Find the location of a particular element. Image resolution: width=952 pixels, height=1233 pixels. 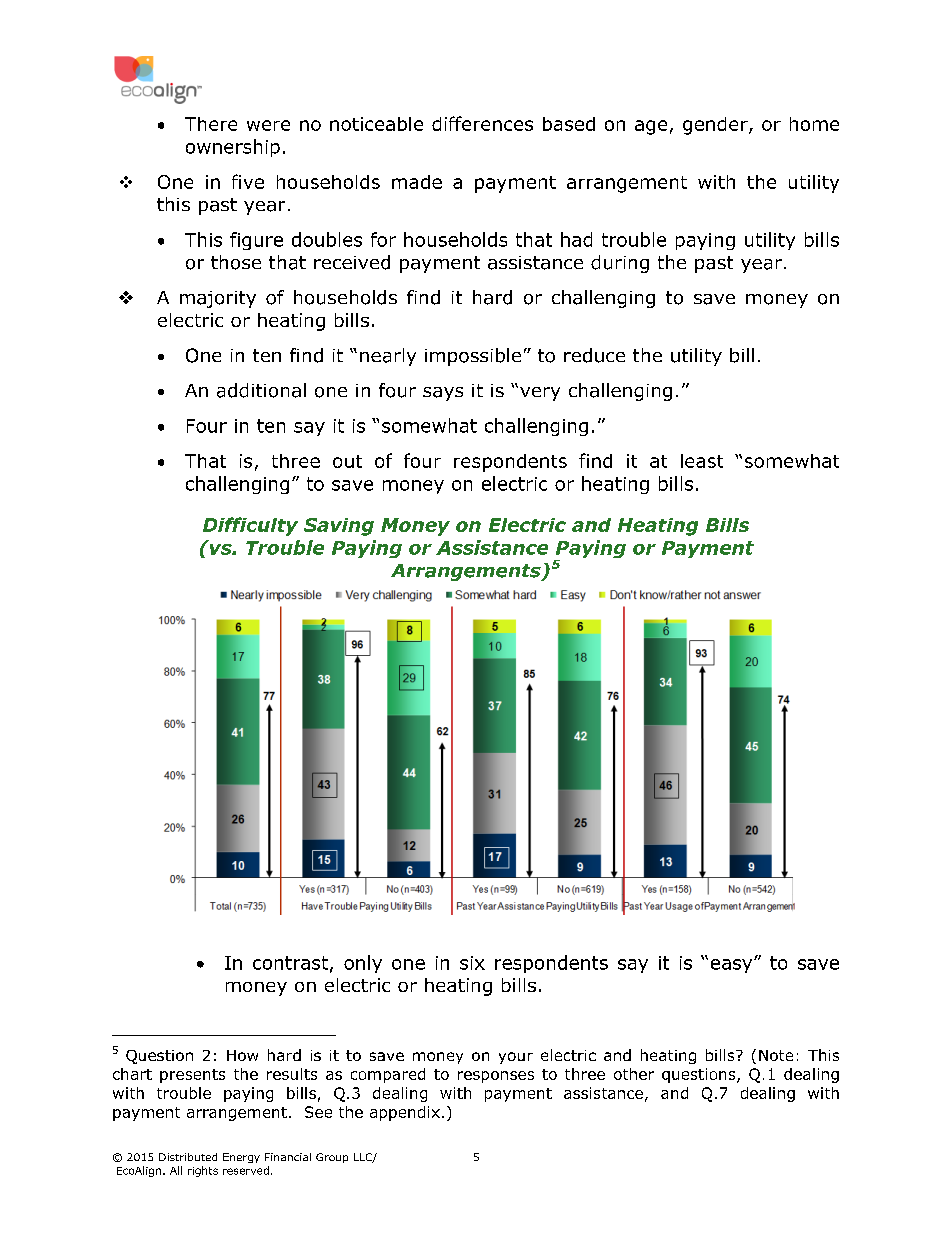

says is located at coordinates (443, 394).
